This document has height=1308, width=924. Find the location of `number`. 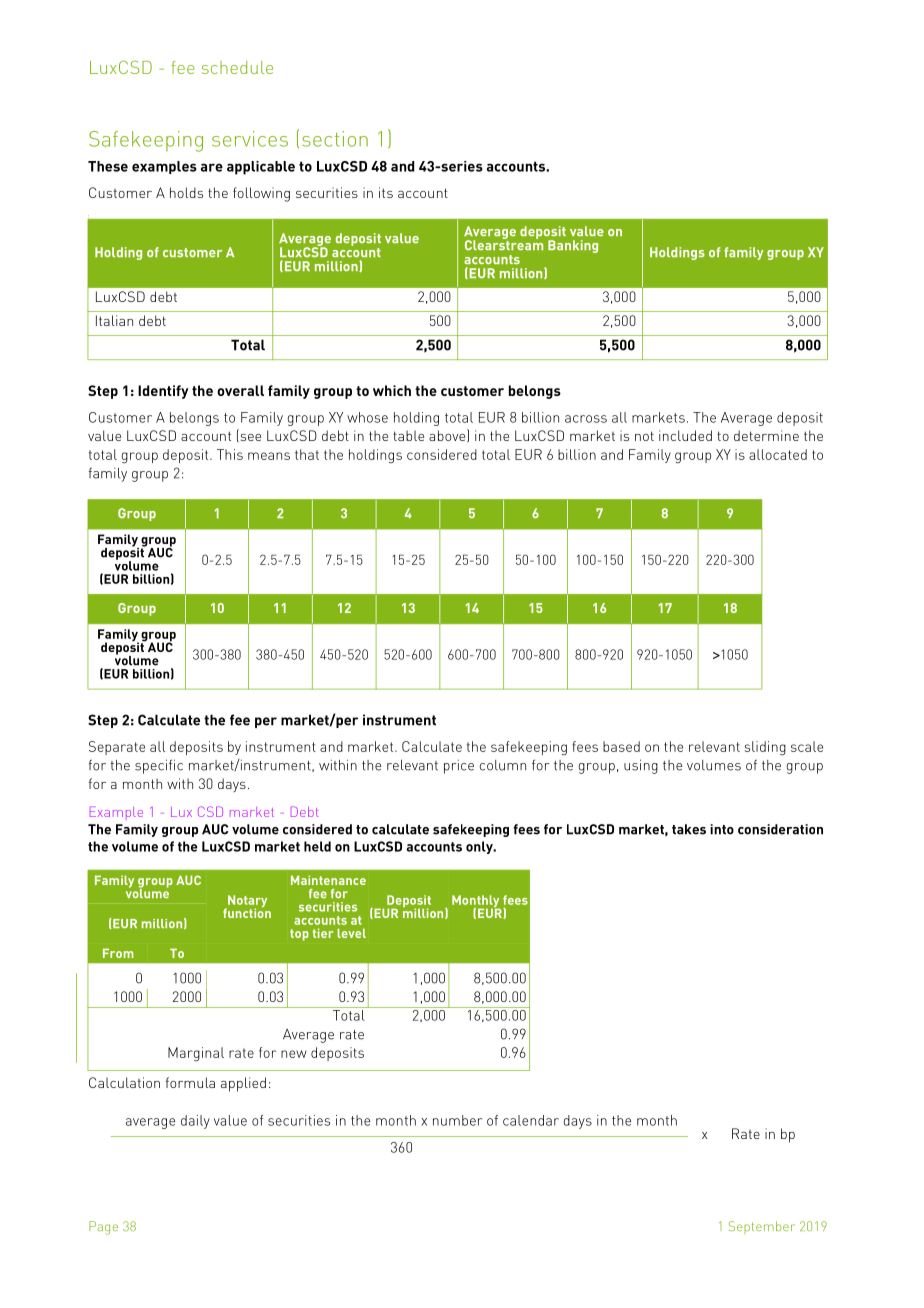

number is located at coordinates (457, 1120).
